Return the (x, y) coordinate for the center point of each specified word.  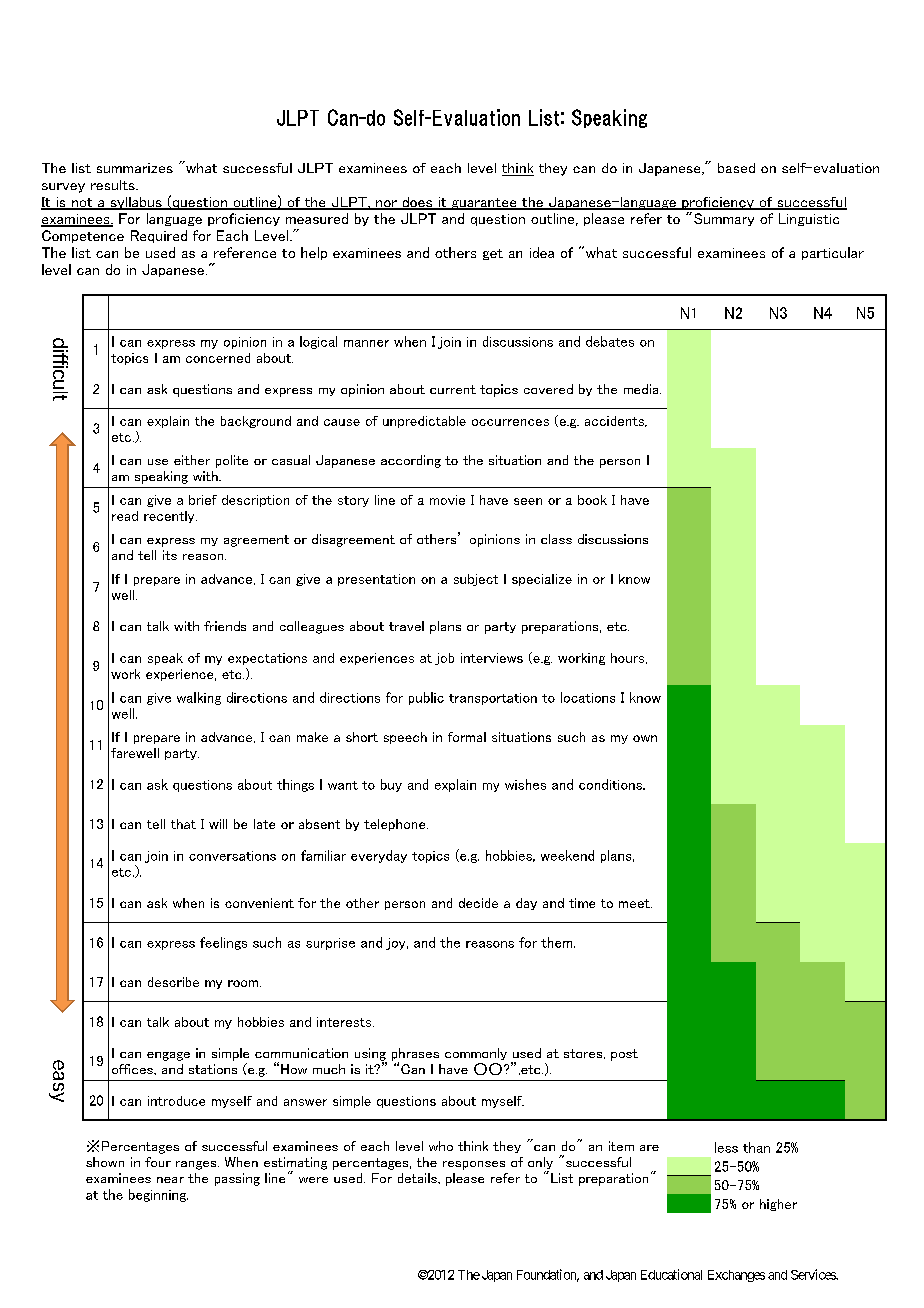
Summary (724, 219)
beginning (158, 1195)
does (417, 203)
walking (199, 698)
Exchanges (736, 1276)
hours (629, 658)
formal (467, 737)
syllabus (136, 203)
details (418, 1178)
